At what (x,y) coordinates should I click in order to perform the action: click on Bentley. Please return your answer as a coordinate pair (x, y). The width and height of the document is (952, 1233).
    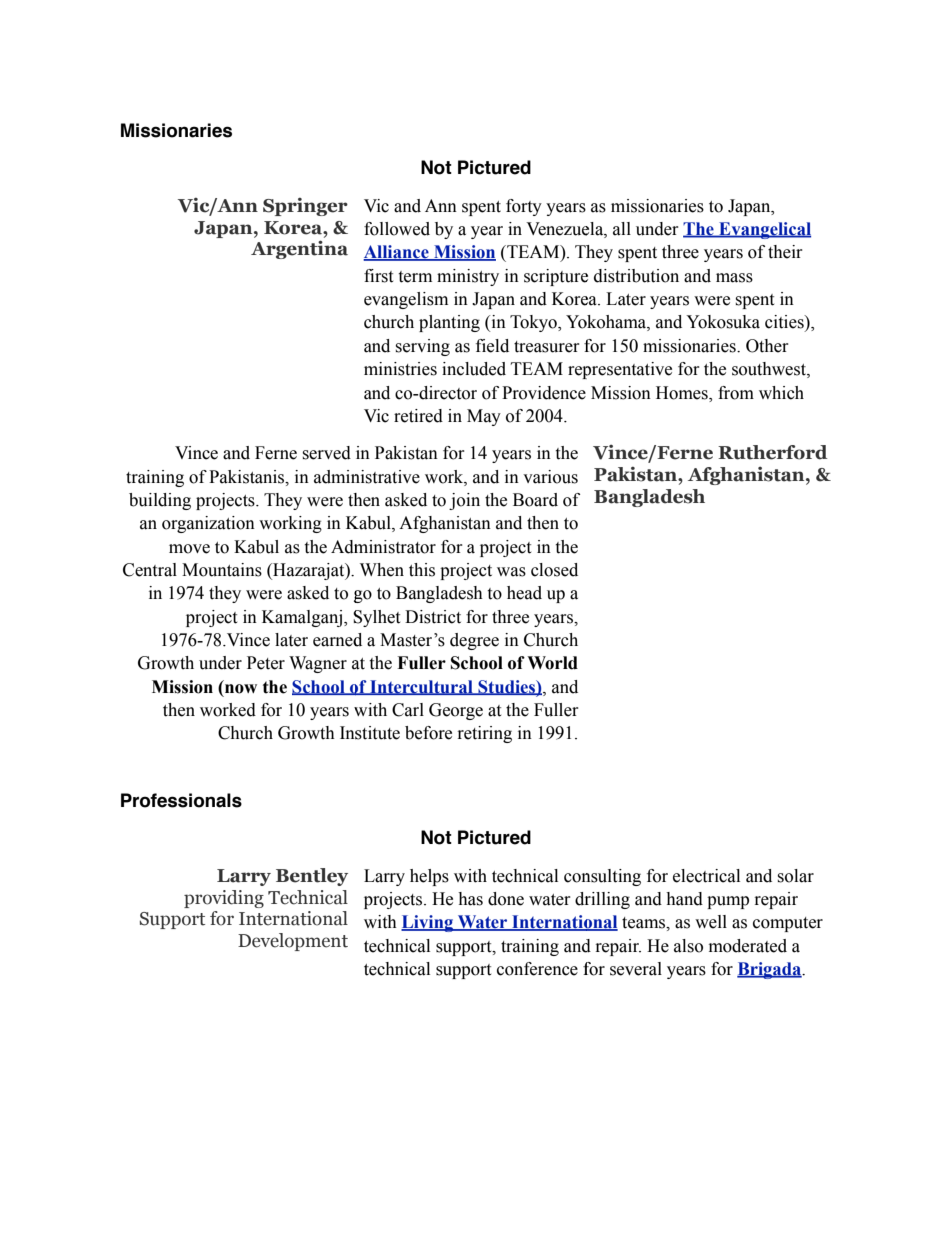
    Looking at the image, I should click on (312, 877).
